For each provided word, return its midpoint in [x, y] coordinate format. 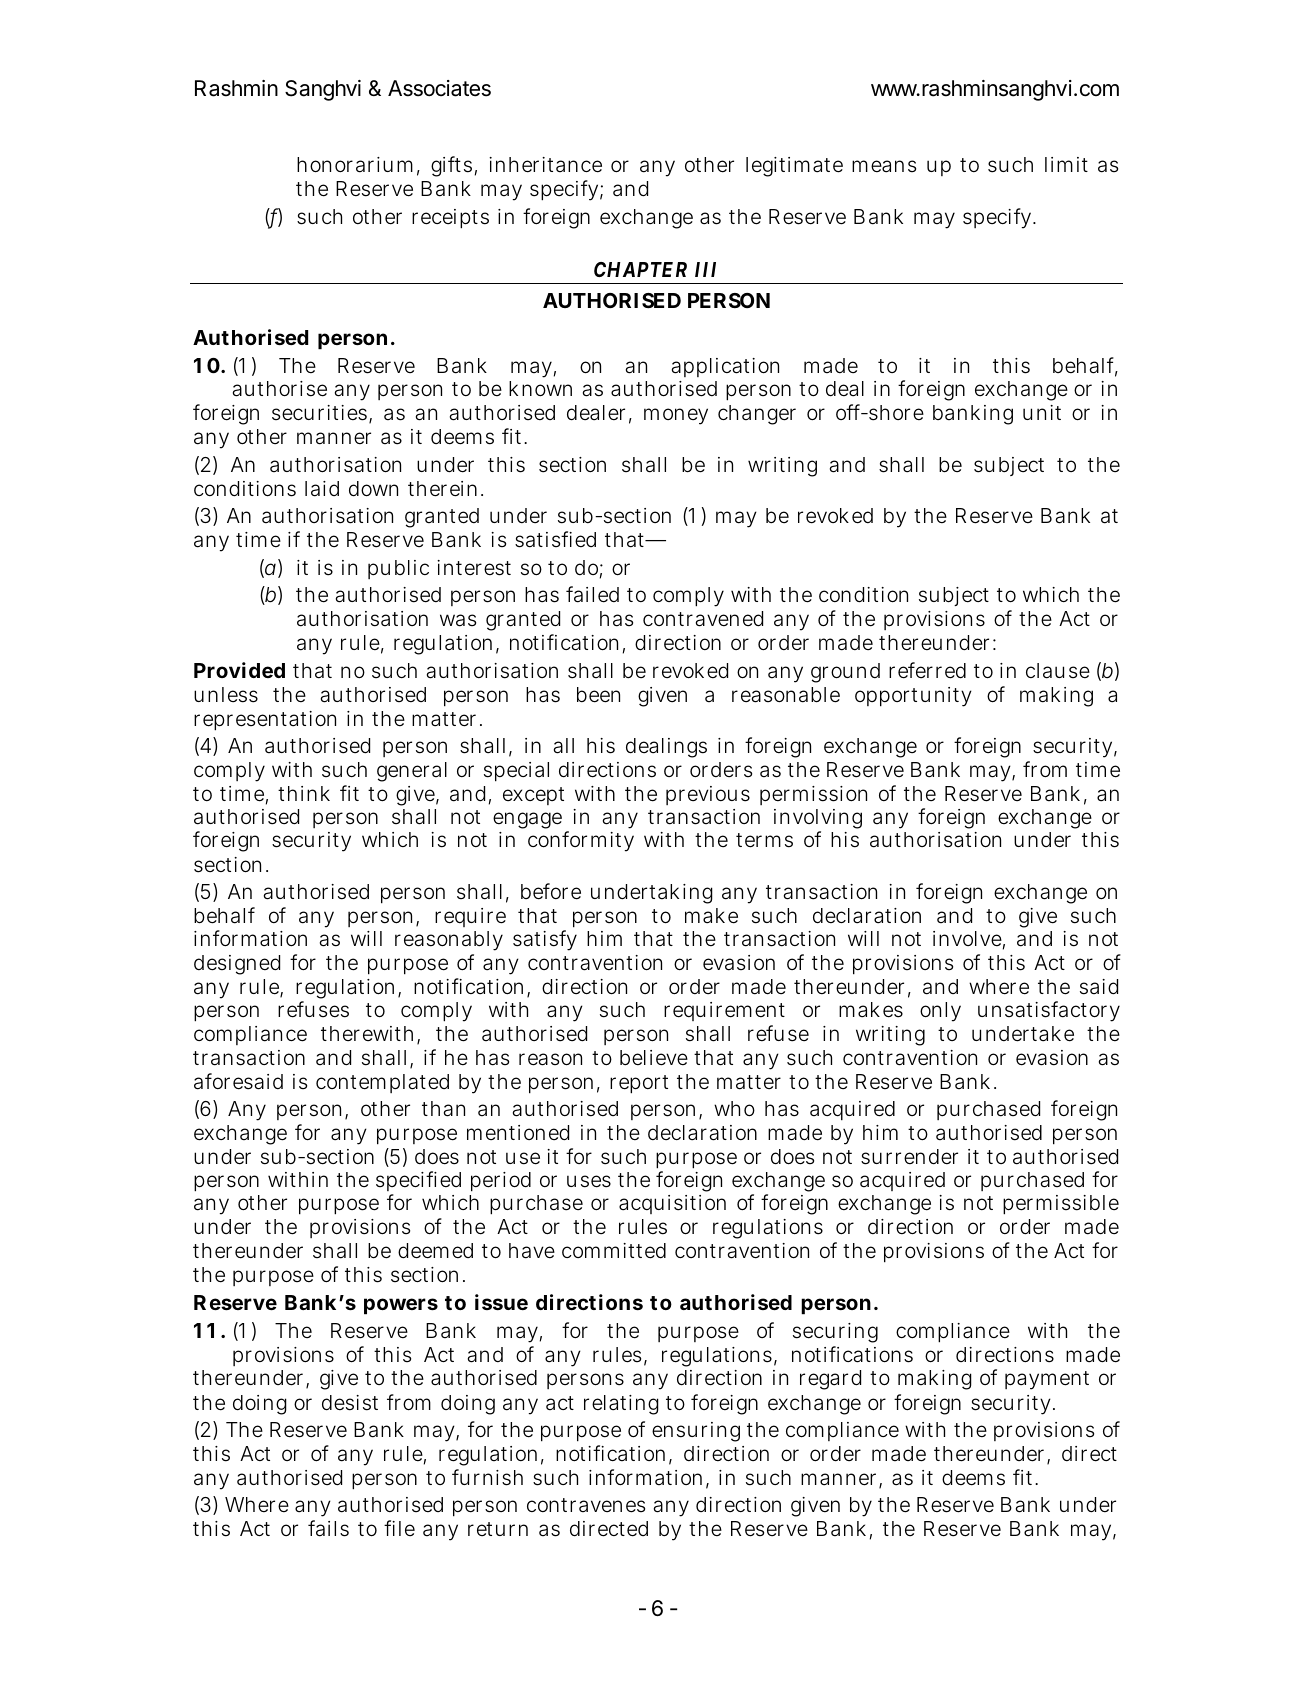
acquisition [672, 1204]
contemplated [382, 1083]
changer [757, 415]
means [884, 166]
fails [328, 1528]
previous [708, 795]
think [304, 793]
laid [322, 489]
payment [1047, 1380]
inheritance [545, 165]
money [676, 416]
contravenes [586, 1505]
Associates [439, 88]
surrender [909, 1157]
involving [818, 821]
